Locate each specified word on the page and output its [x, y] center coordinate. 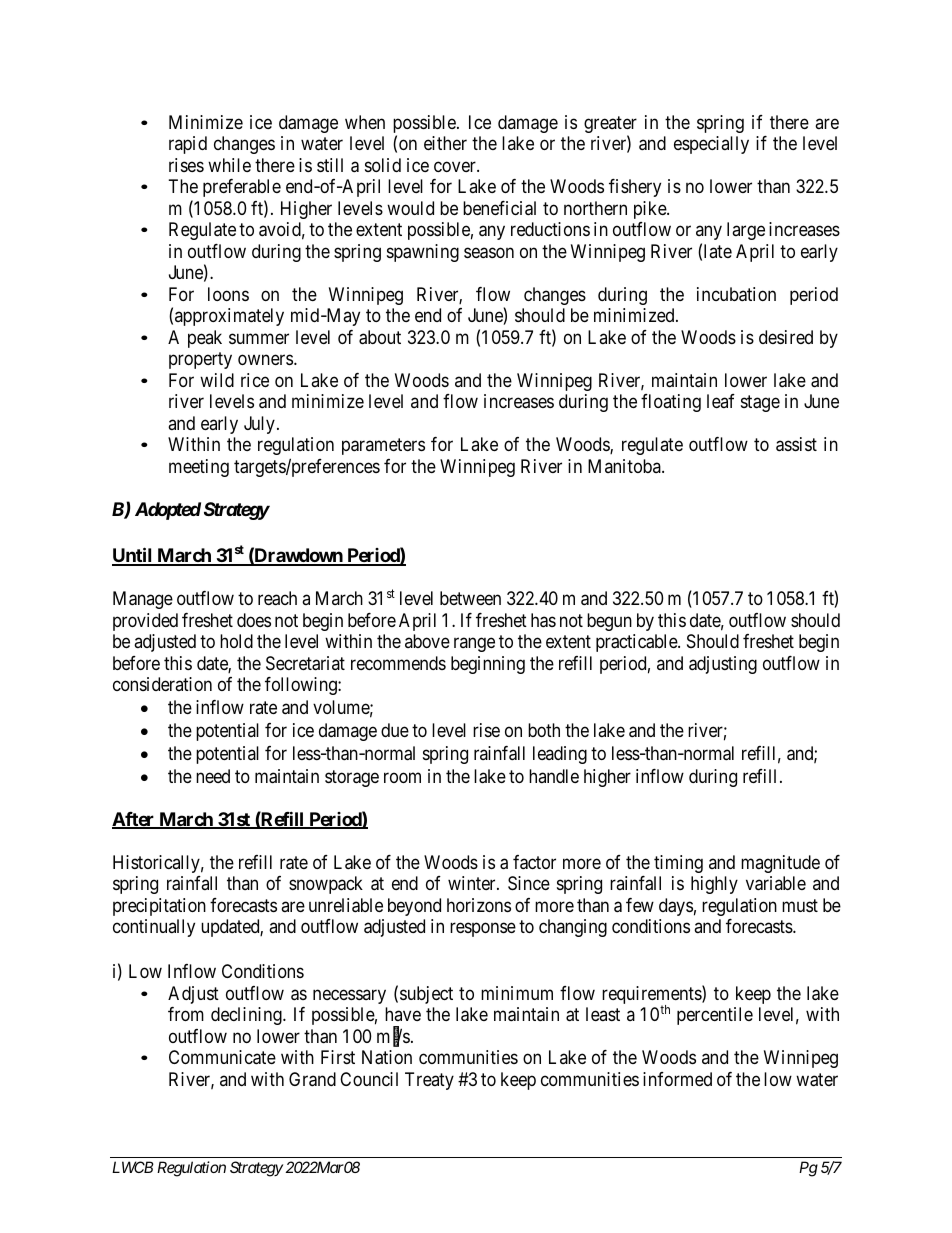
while [229, 165]
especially [711, 145]
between [470, 598]
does [254, 620]
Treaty [429, 1081]
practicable [637, 643]
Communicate [222, 1057]
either [445, 143]
